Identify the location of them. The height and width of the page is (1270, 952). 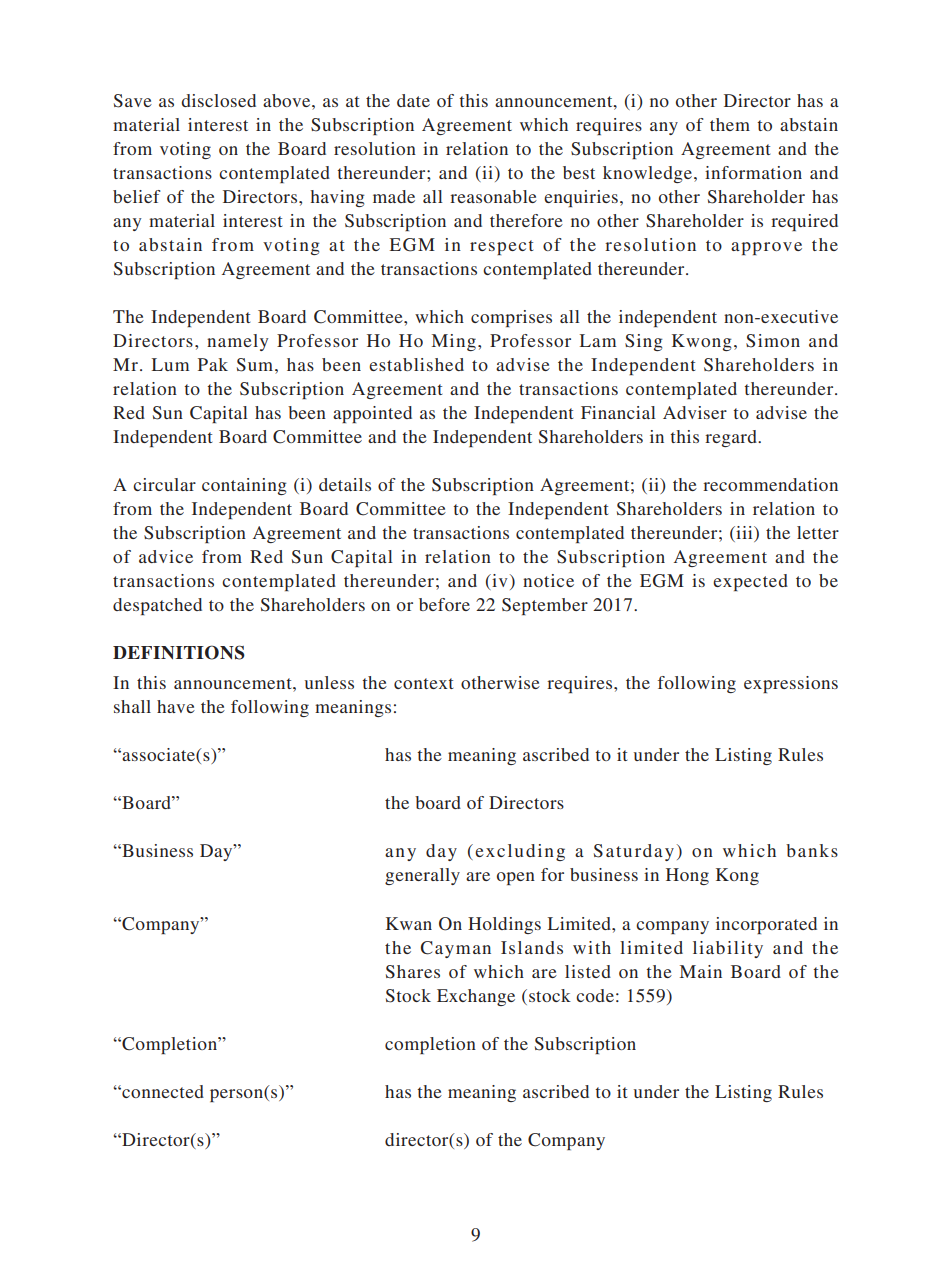
(730, 124).
